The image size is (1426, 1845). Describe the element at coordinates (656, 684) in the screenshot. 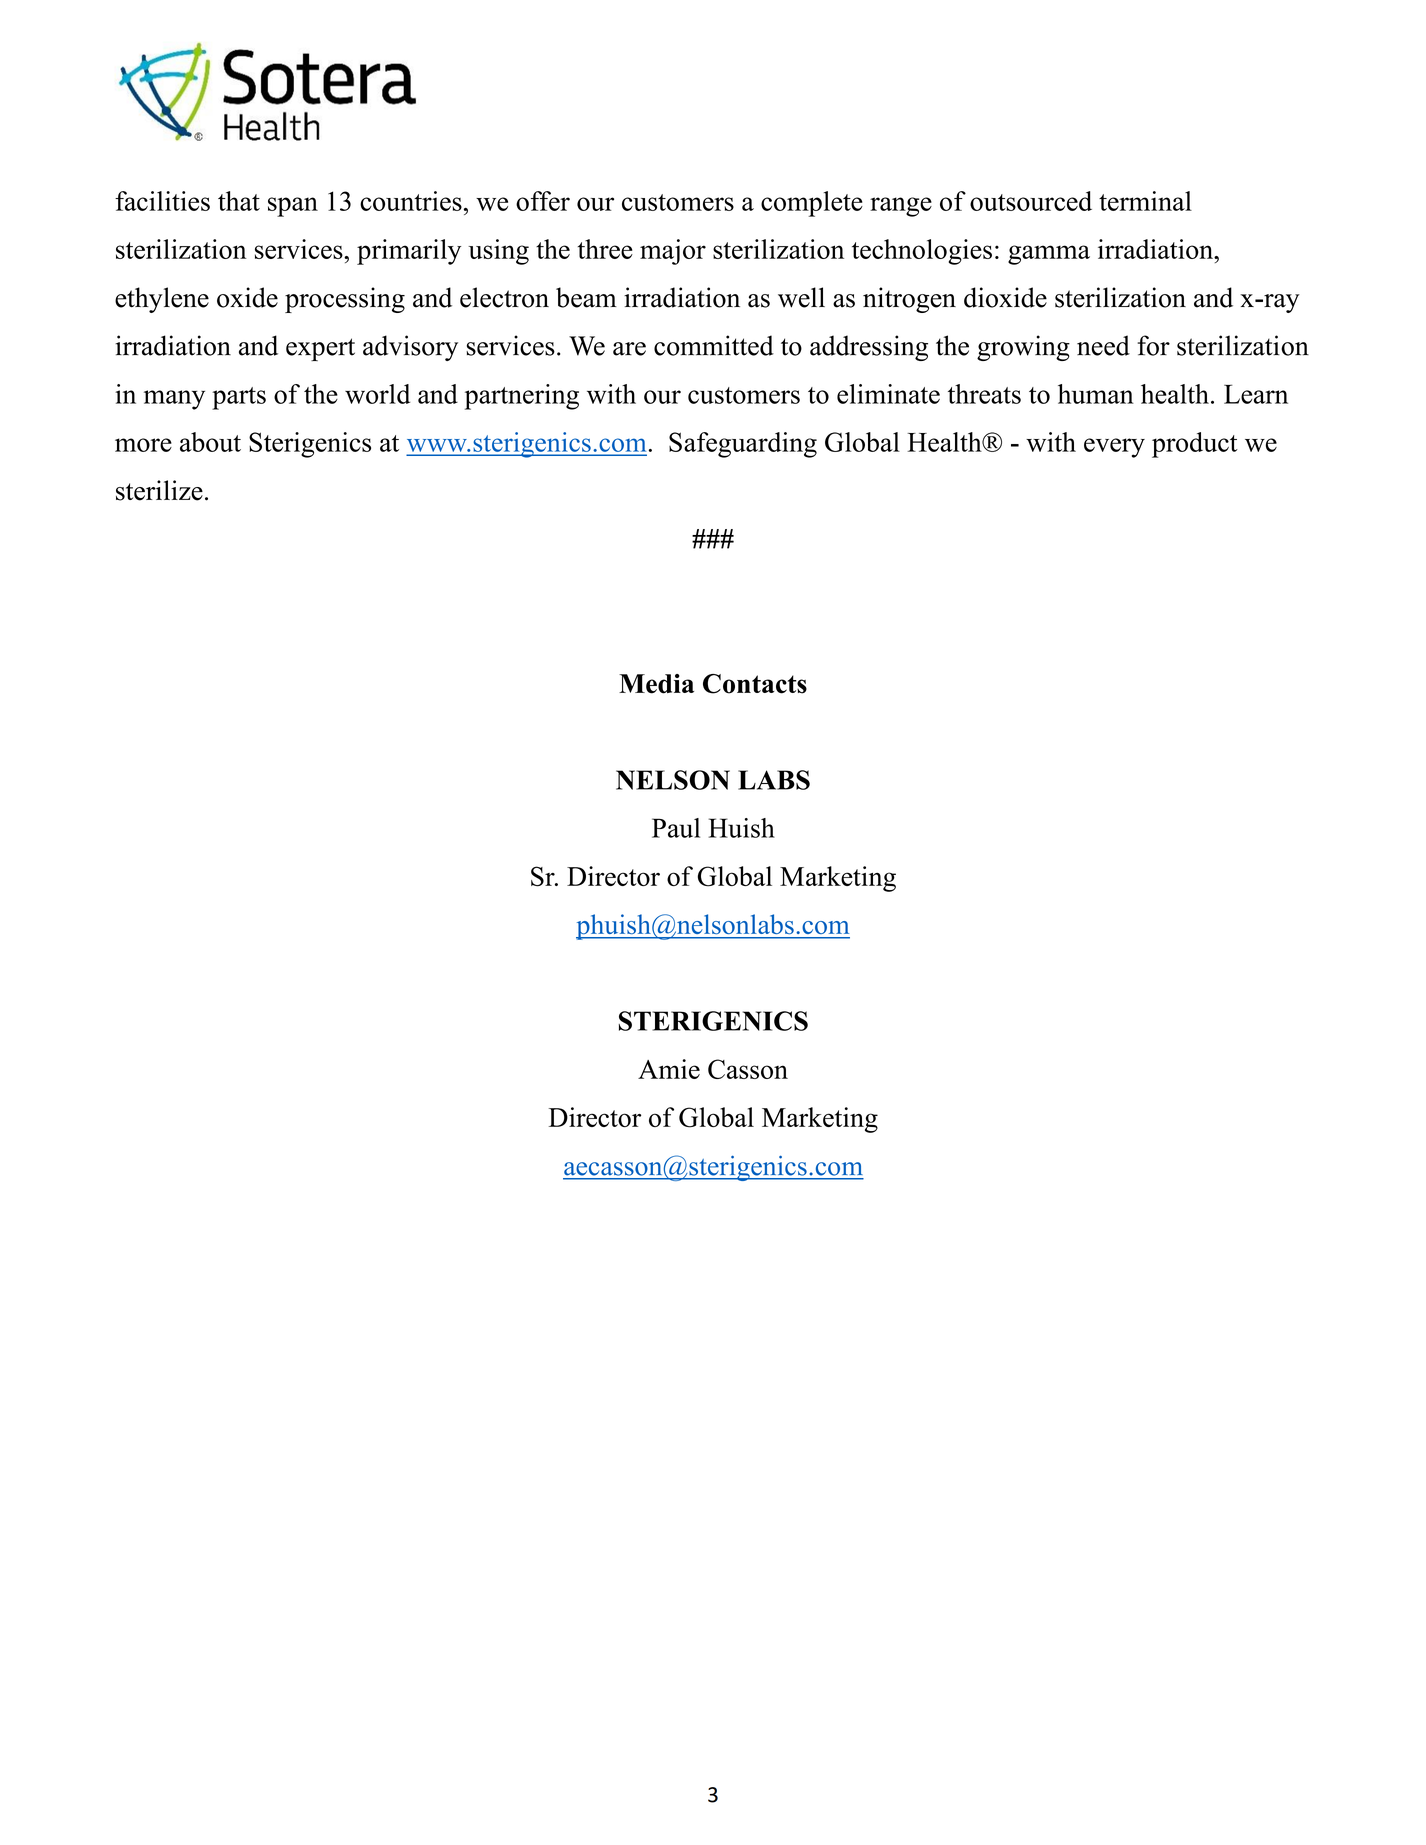

I see `Media` at that location.
